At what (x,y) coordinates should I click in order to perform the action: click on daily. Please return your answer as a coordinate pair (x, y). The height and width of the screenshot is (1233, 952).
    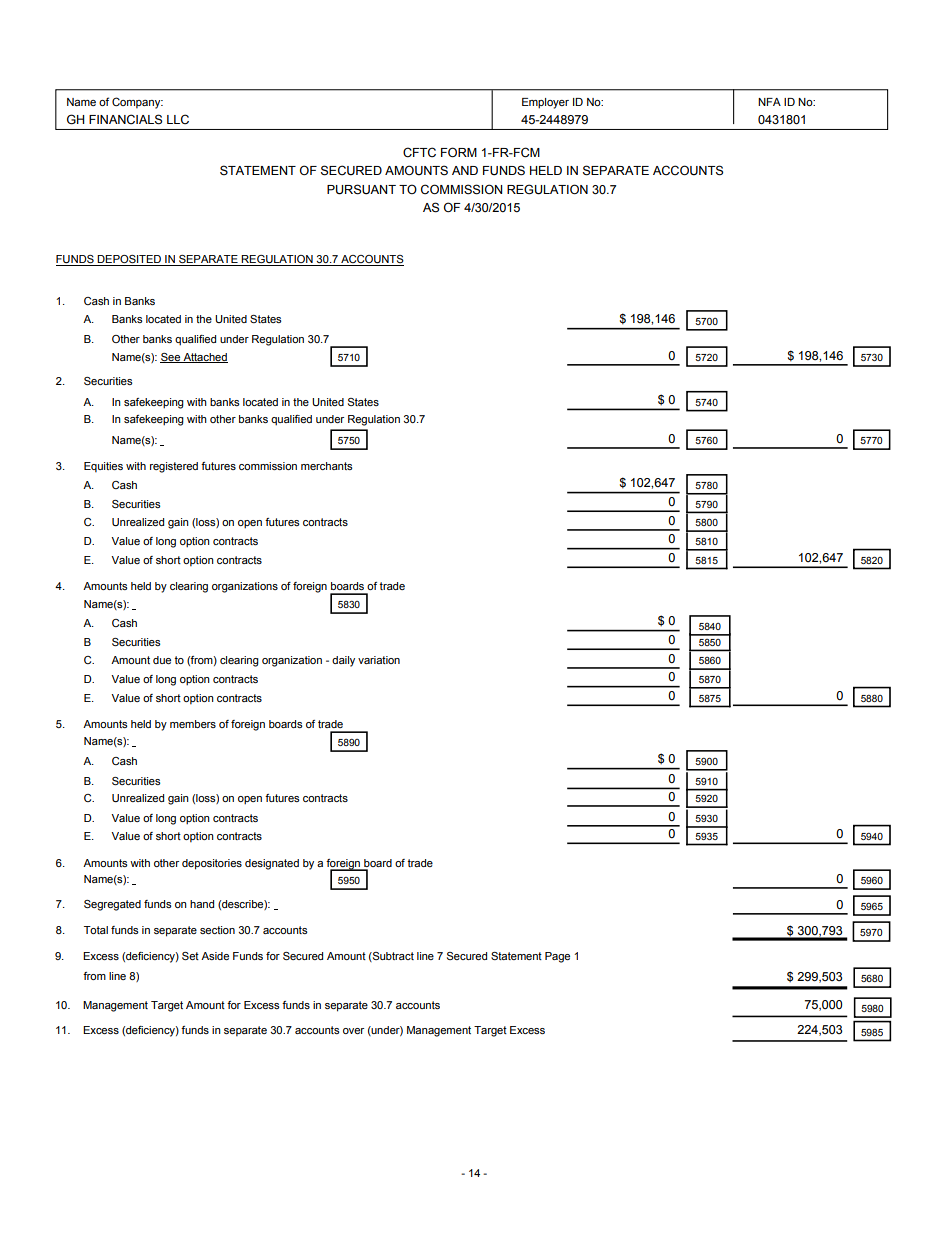
    Looking at the image, I should click on (343, 661).
